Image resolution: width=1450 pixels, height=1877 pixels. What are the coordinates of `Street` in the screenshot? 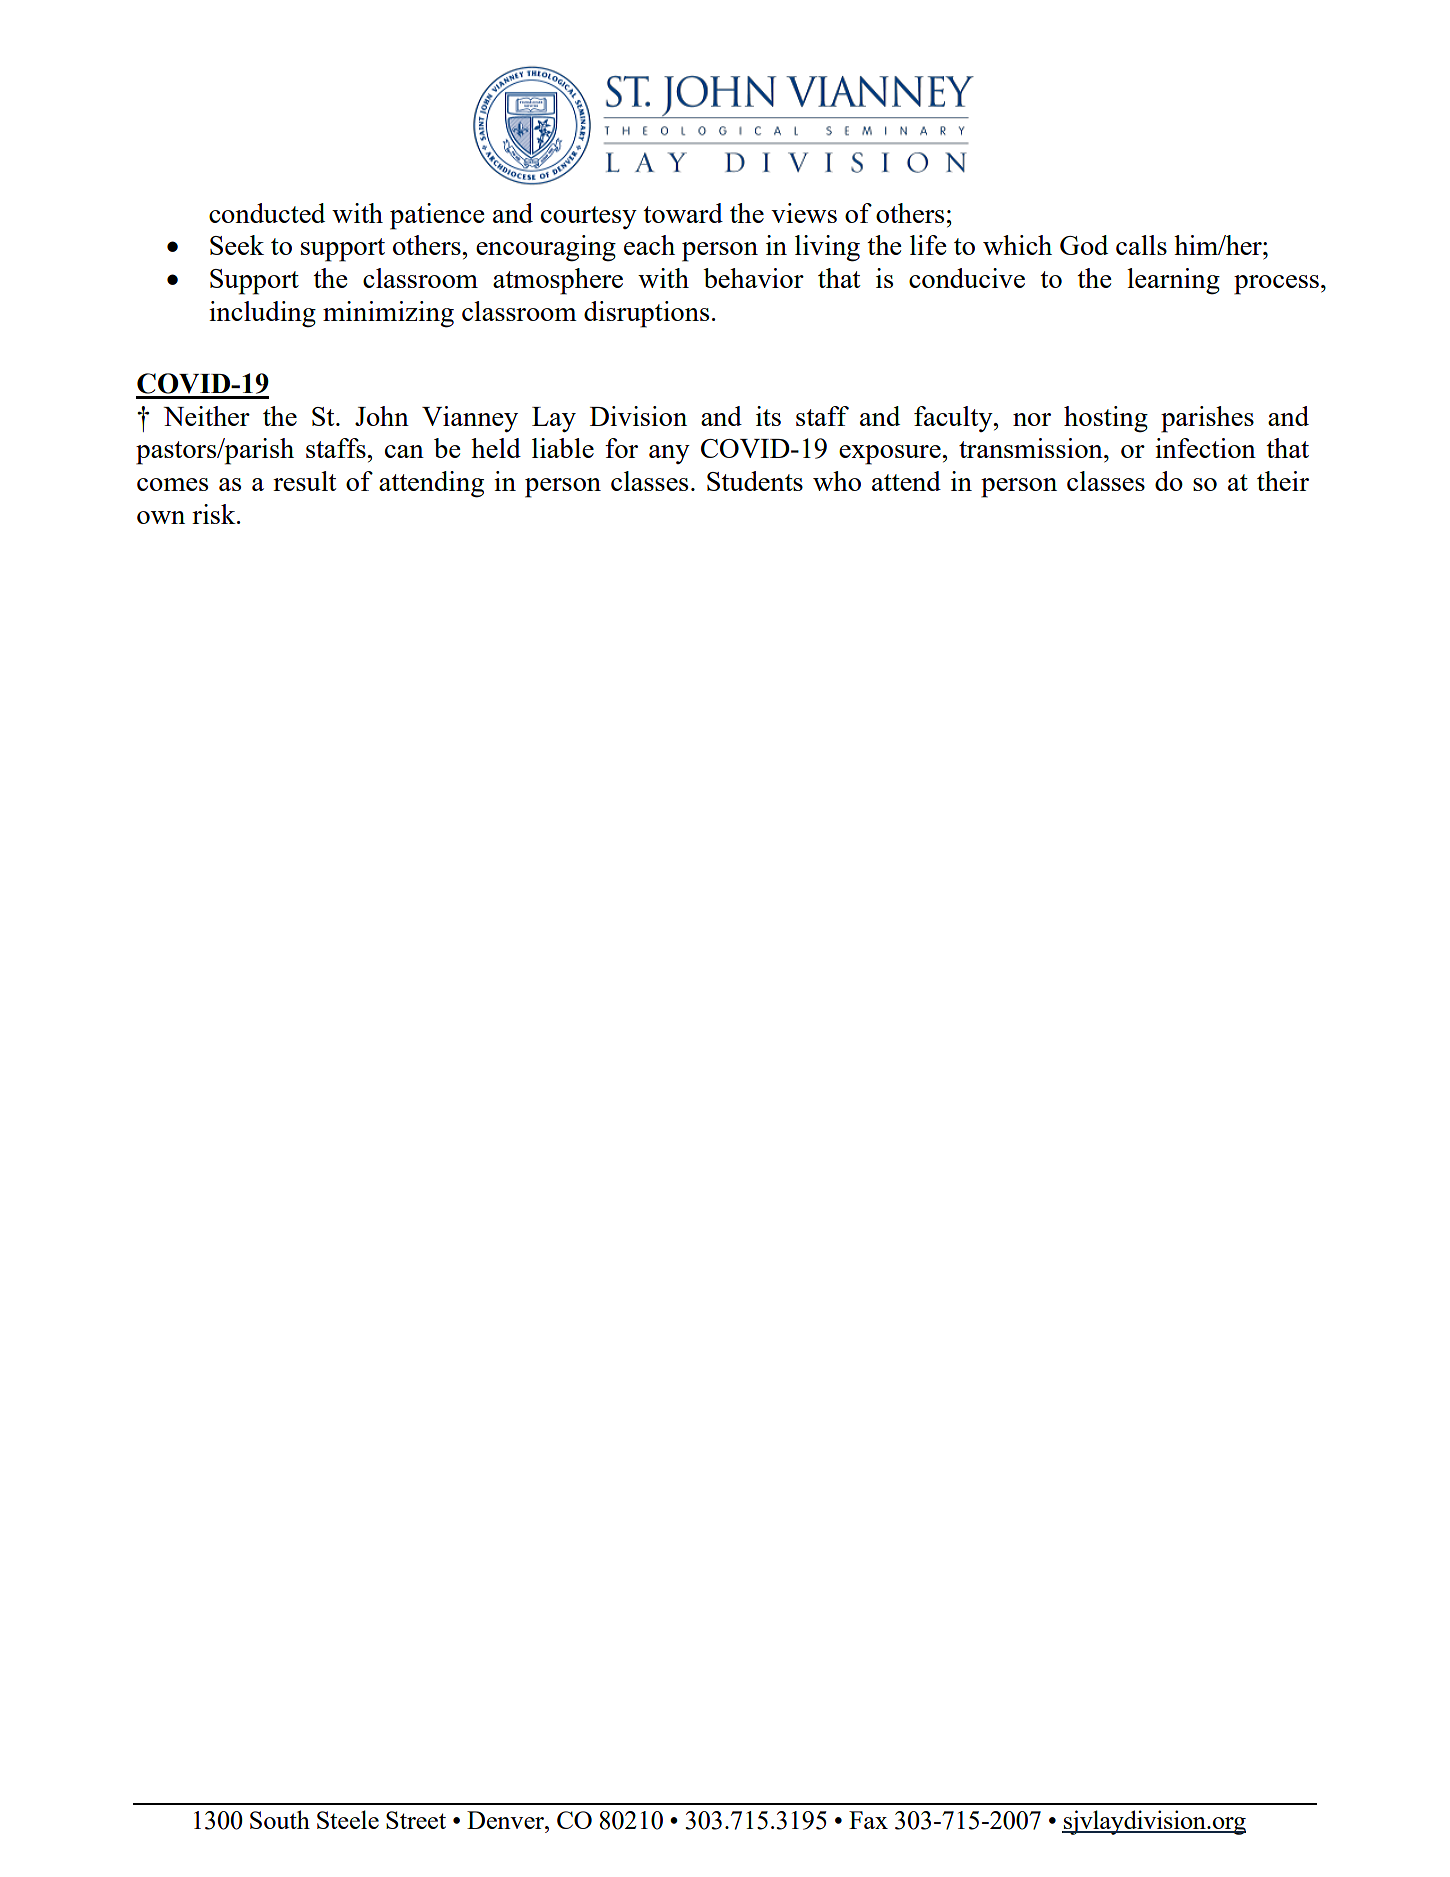 It's located at (416, 1820).
